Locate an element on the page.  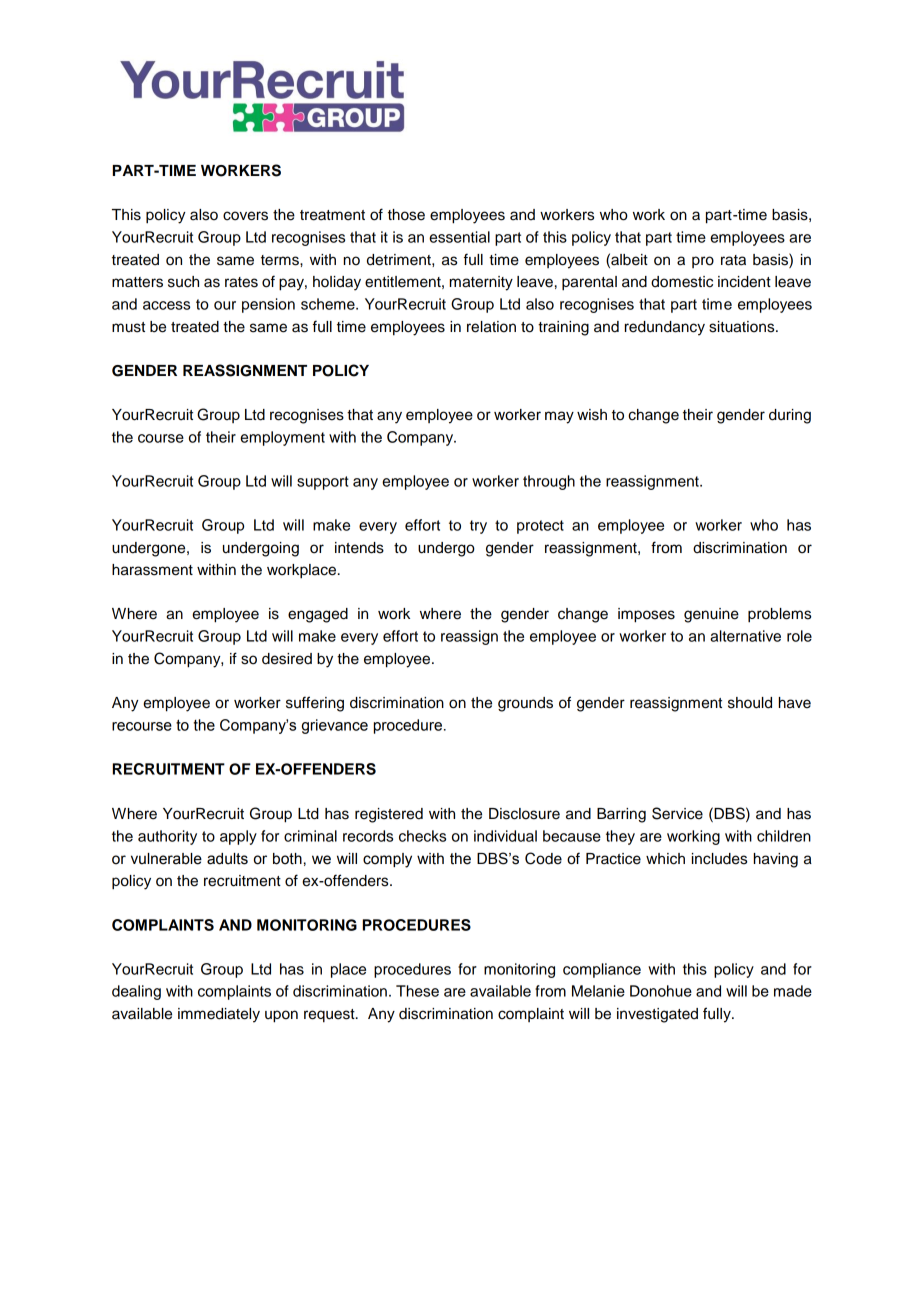
engaged is located at coordinates (318, 615).
